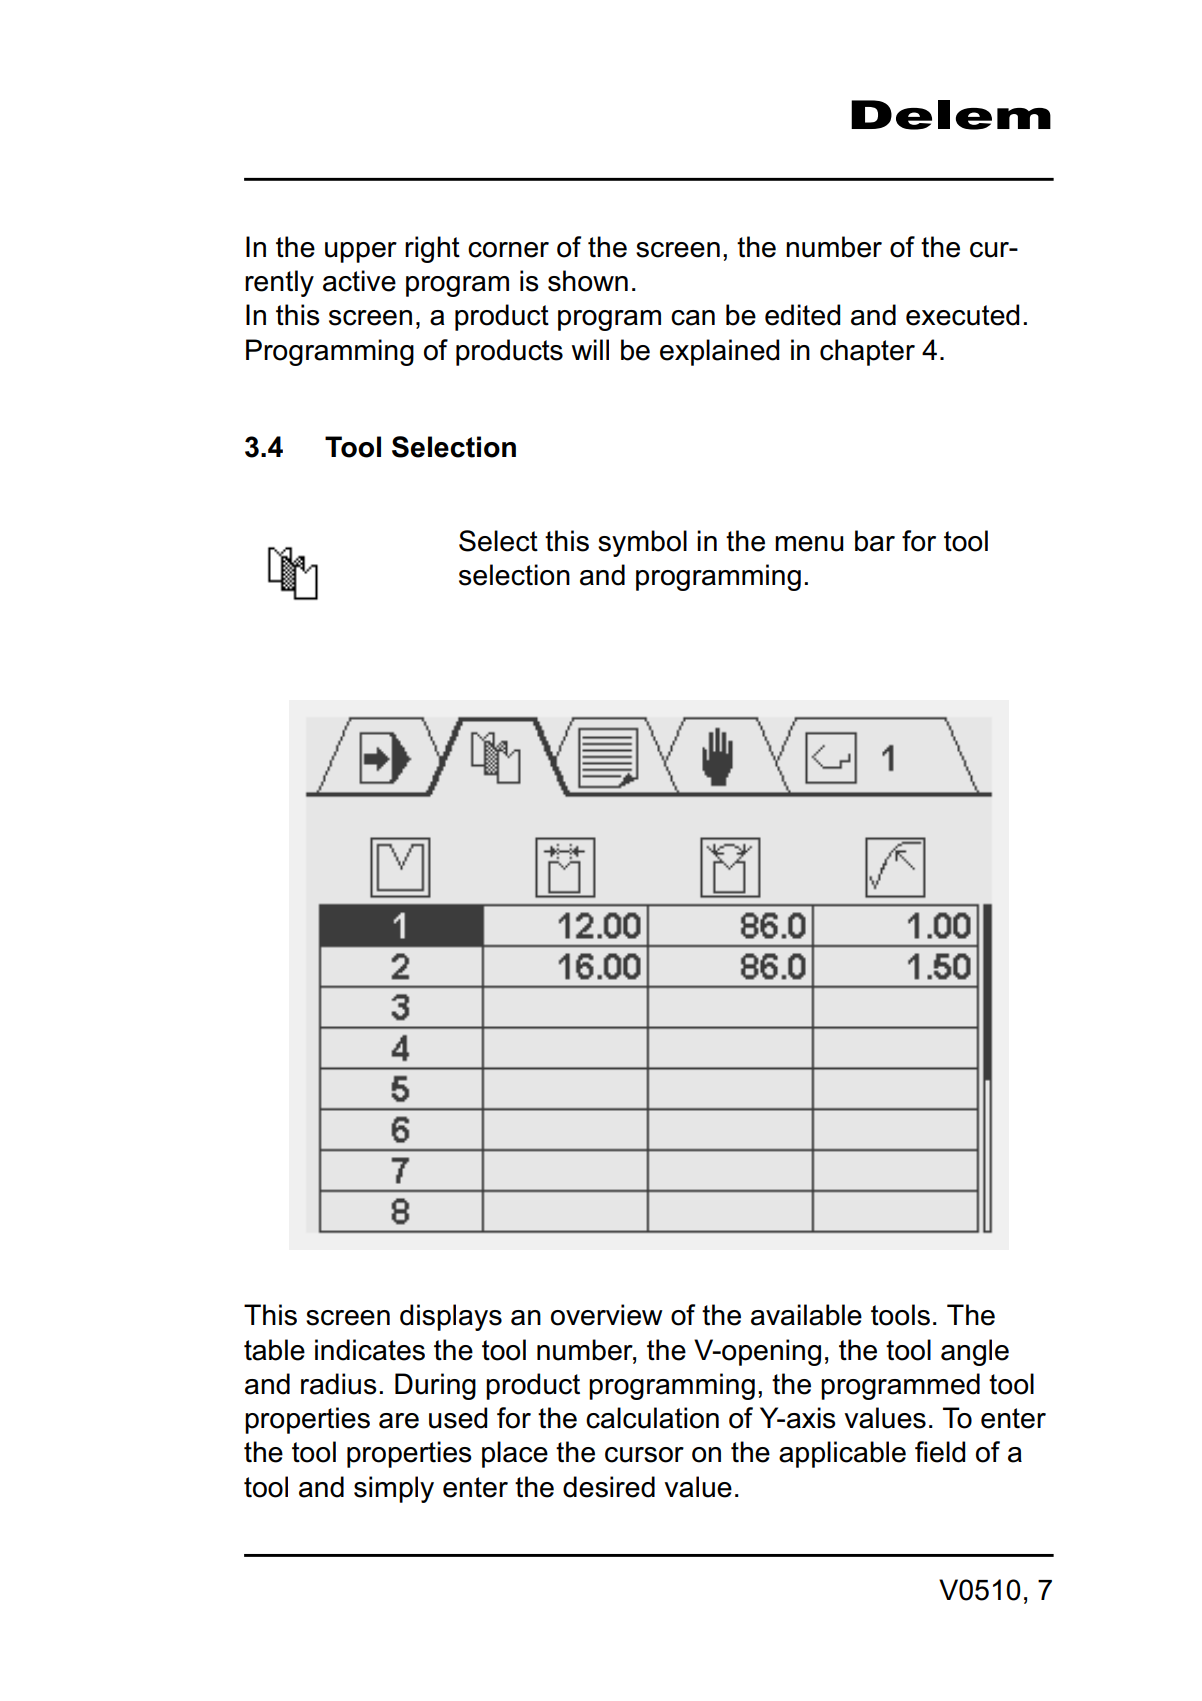 The height and width of the page is (1701, 1202). I want to click on are, so click(399, 1421).
